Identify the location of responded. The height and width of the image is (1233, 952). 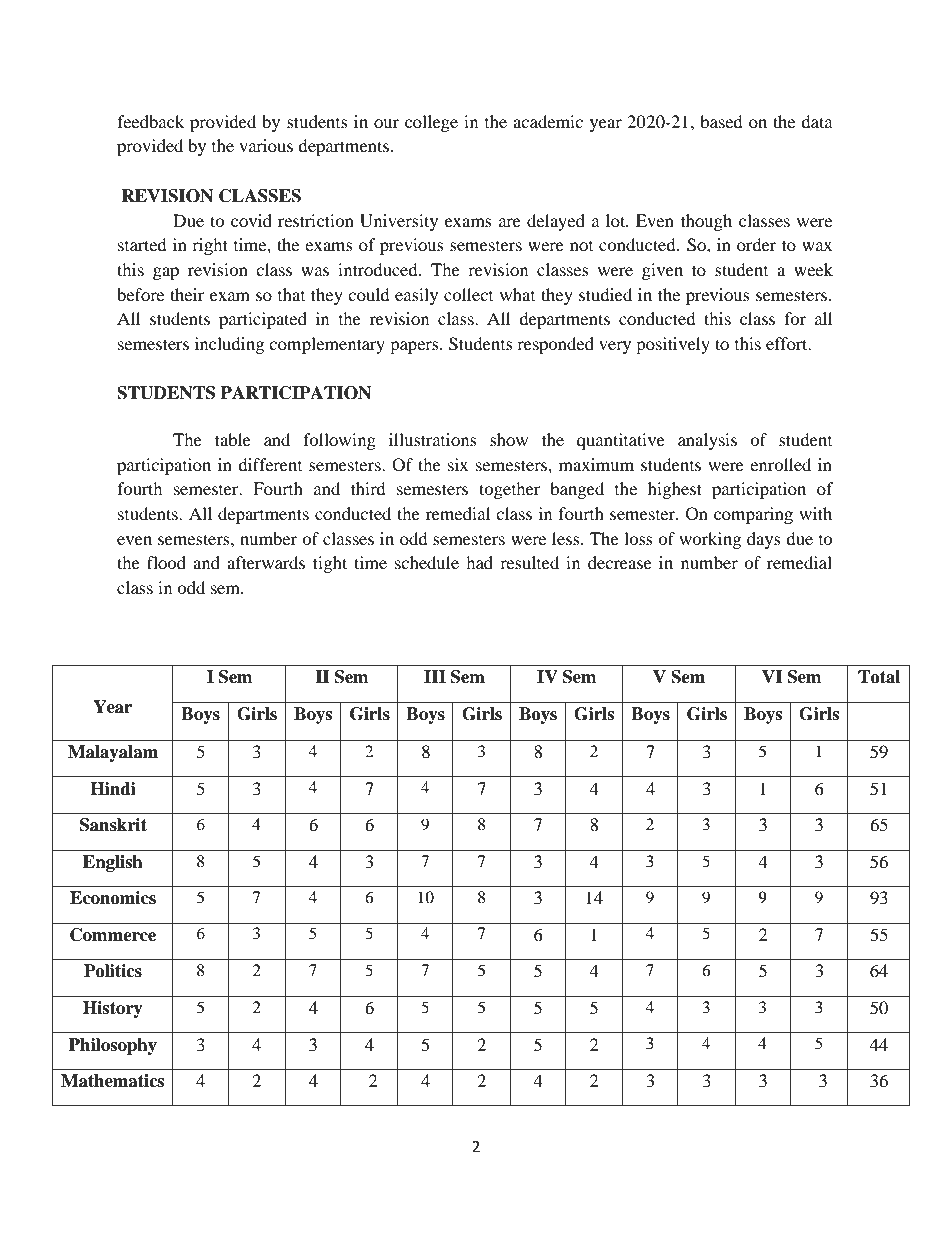
(555, 345).
